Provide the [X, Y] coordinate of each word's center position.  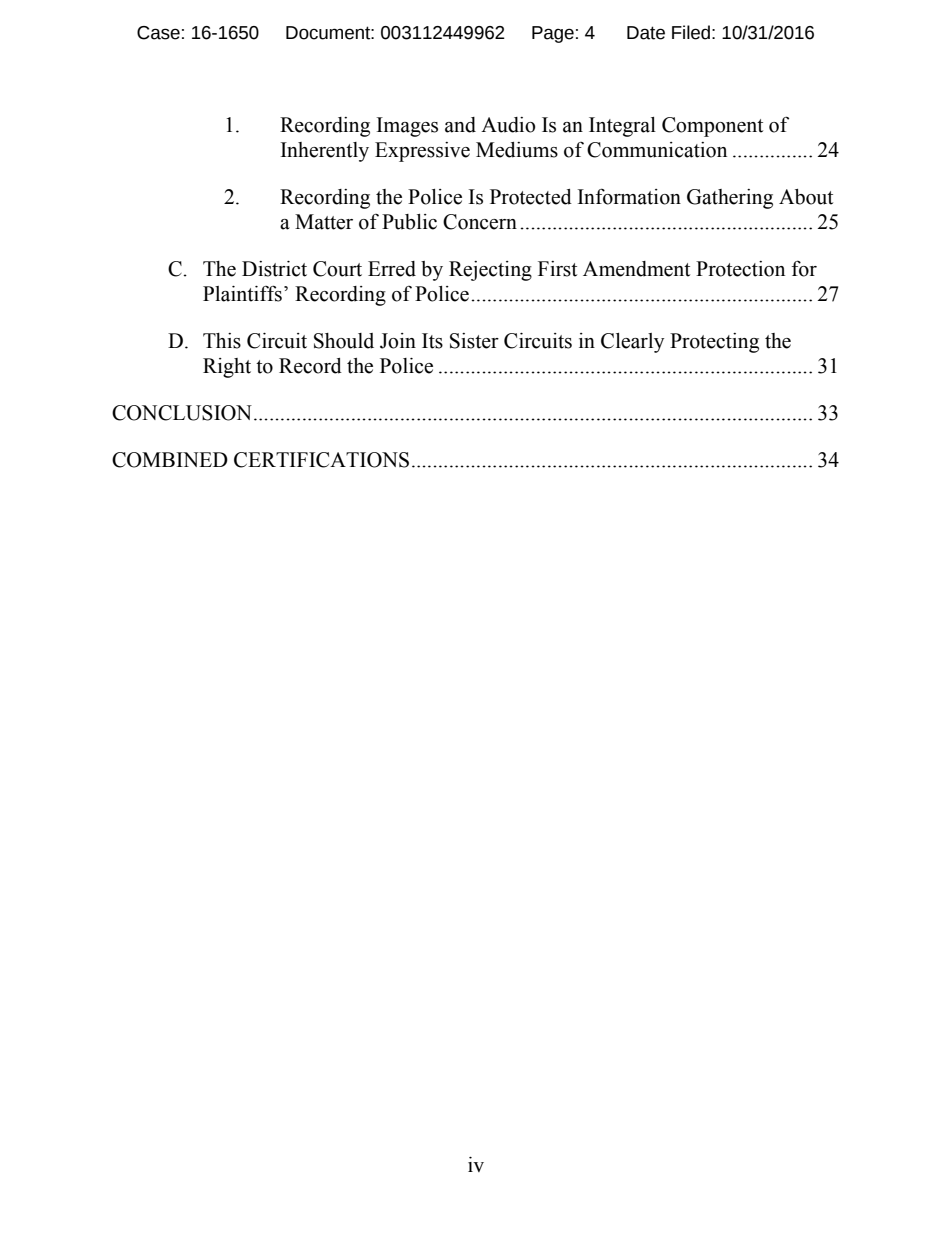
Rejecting [490, 271]
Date [646, 33]
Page [553, 34]
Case [158, 33]
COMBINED [170, 460]
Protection [740, 269]
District [274, 269]
